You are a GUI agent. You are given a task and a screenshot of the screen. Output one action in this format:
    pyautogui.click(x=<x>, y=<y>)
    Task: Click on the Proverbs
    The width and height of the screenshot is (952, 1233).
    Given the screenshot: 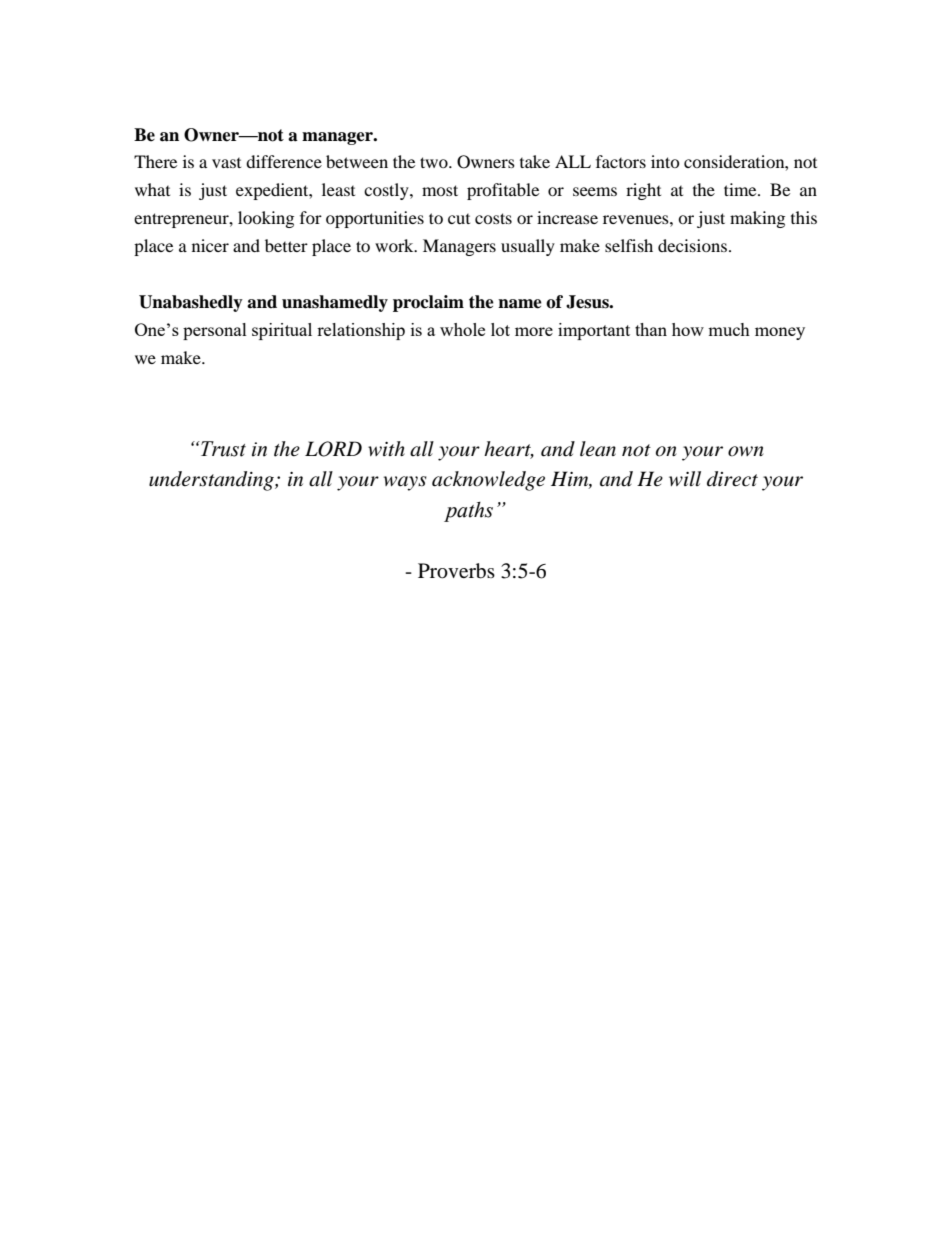 What is the action you would take?
    pyautogui.click(x=456, y=571)
